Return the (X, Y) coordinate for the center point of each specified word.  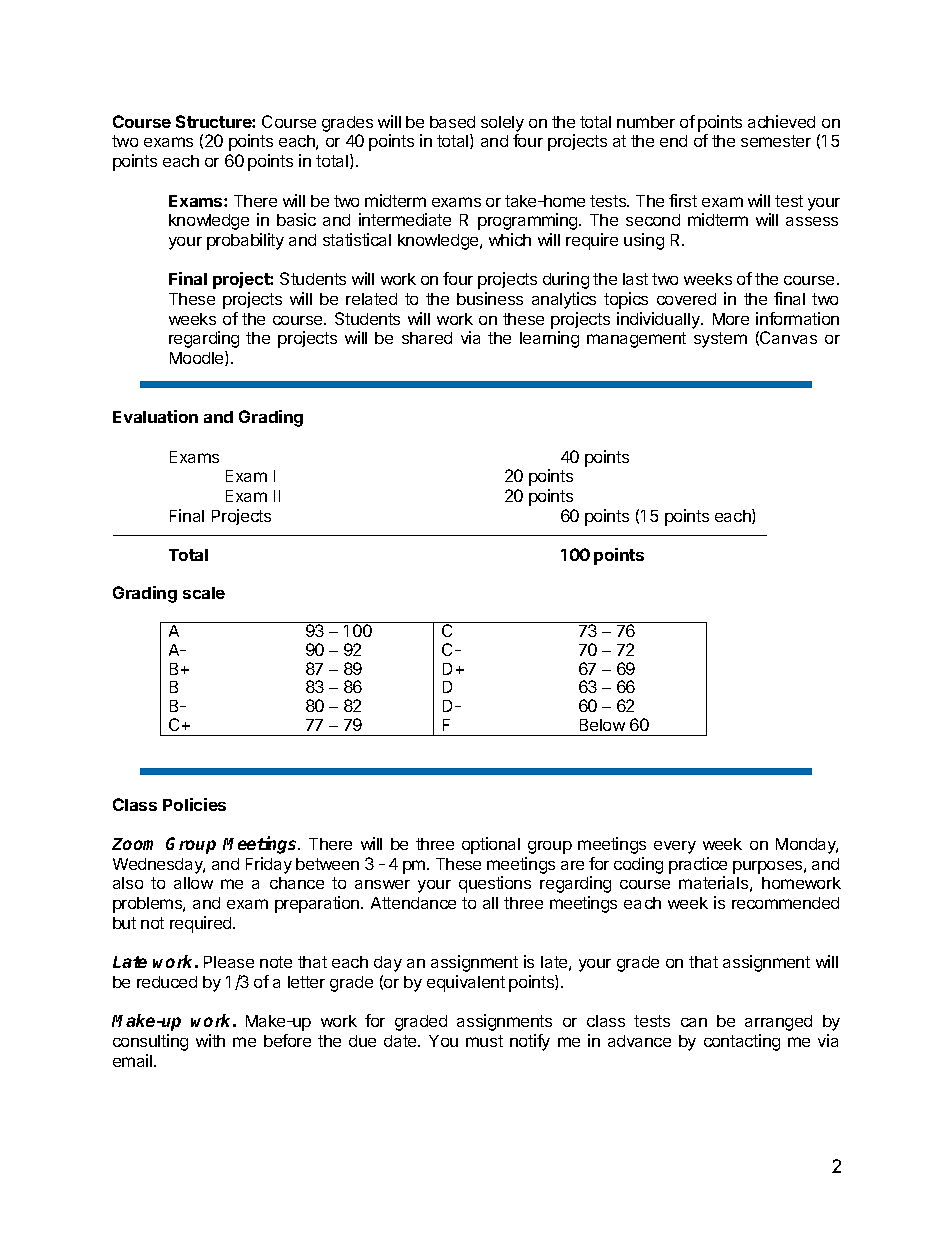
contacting (742, 1042)
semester (776, 141)
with (210, 1040)
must (484, 1041)
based (452, 122)
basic (296, 219)
